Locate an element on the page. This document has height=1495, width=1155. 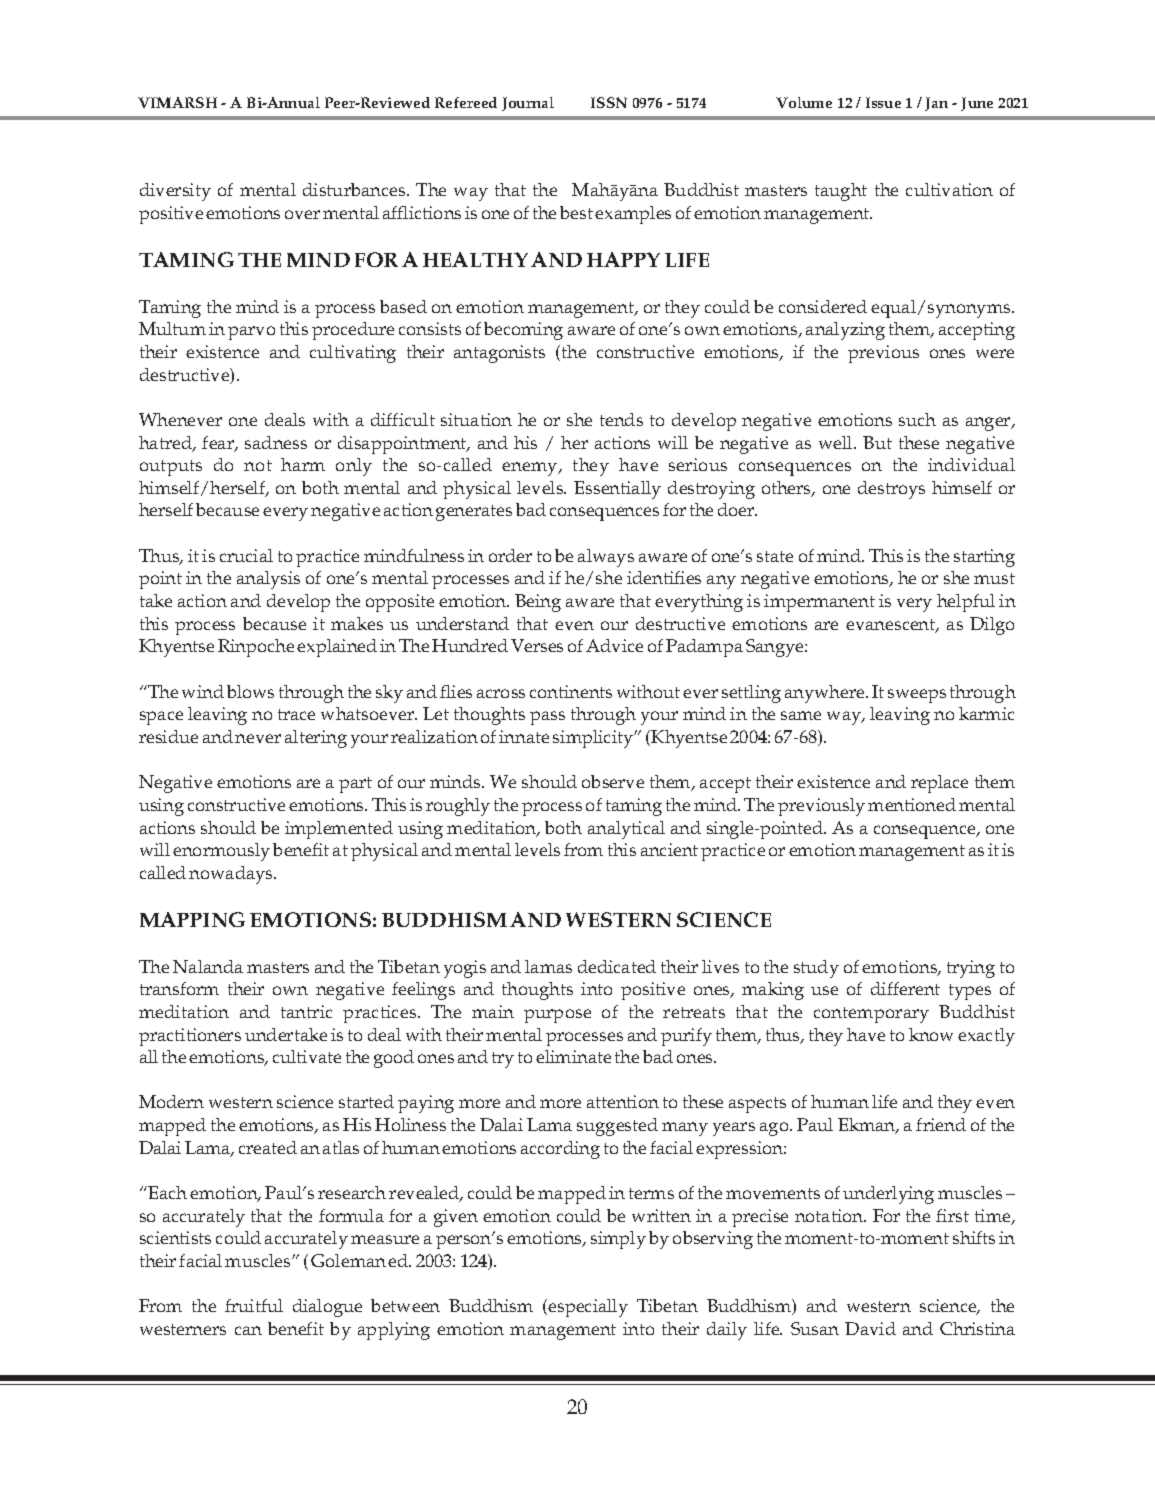
ISSN is located at coordinates (609, 102).
